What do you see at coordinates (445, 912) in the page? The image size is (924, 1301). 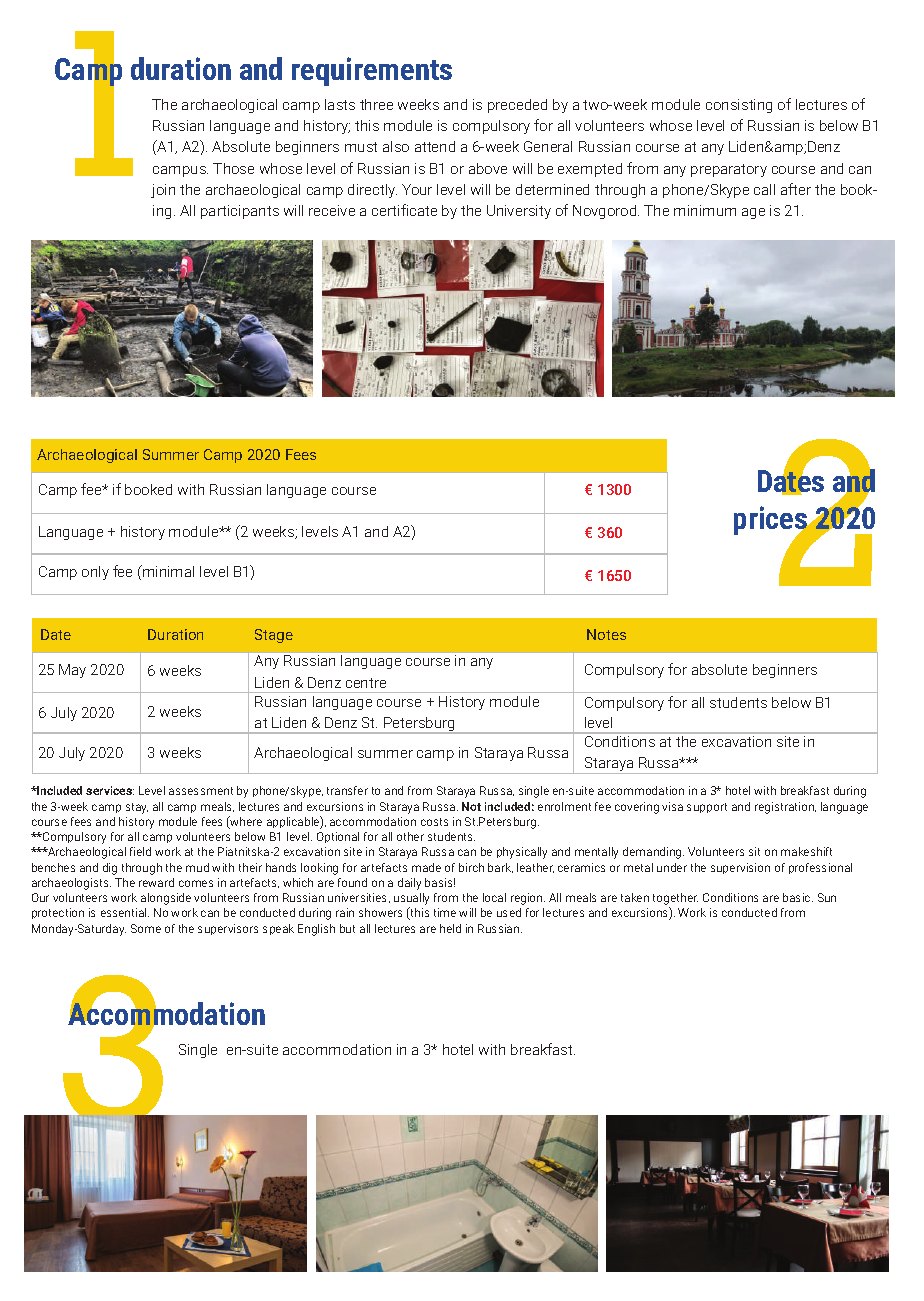 I see `time` at bounding box center [445, 912].
